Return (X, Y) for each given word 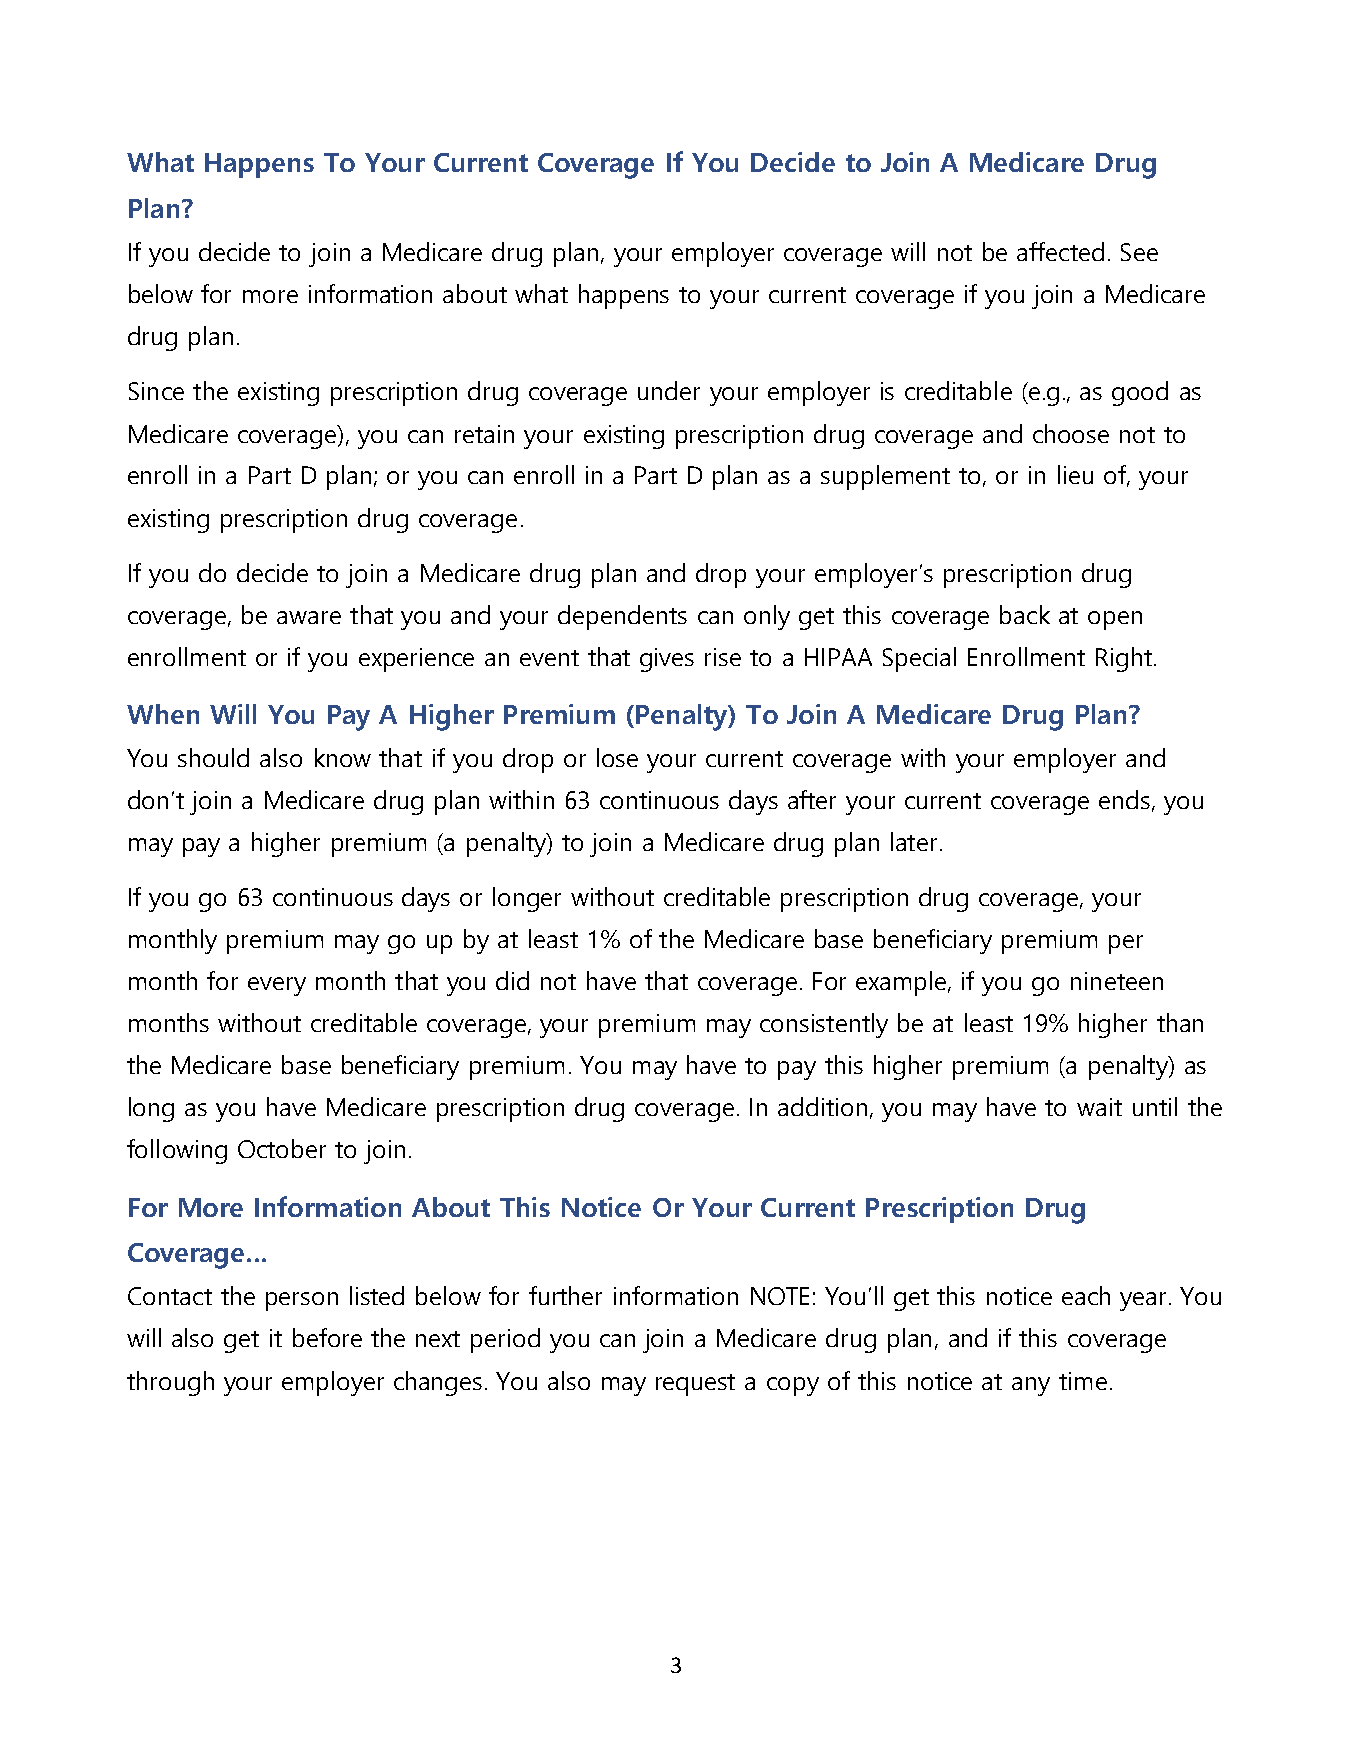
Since (156, 391)
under (669, 390)
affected (1060, 251)
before (327, 1337)
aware (309, 617)
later (916, 841)
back (1025, 614)
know (343, 757)
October (282, 1148)
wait (1099, 1107)
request (695, 1385)
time (1083, 1381)
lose (617, 757)
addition (822, 1106)
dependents (622, 617)
